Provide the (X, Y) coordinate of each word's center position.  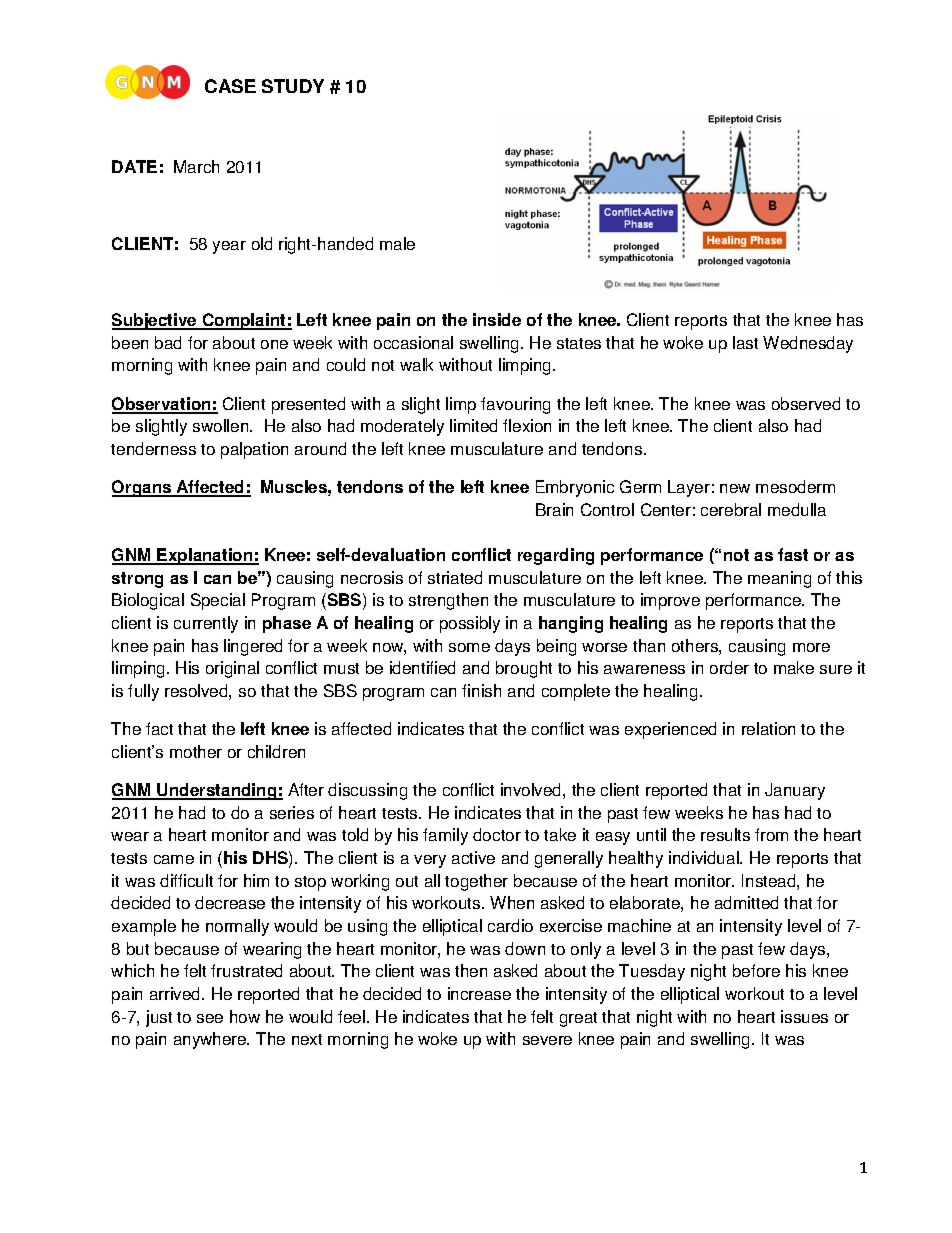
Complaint (244, 321)
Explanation (205, 556)
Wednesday (808, 344)
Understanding (217, 791)
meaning (779, 579)
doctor (497, 834)
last (745, 342)
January (795, 791)
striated (455, 577)
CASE (230, 86)
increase (479, 993)
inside (497, 319)
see (210, 1018)
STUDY (293, 86)
